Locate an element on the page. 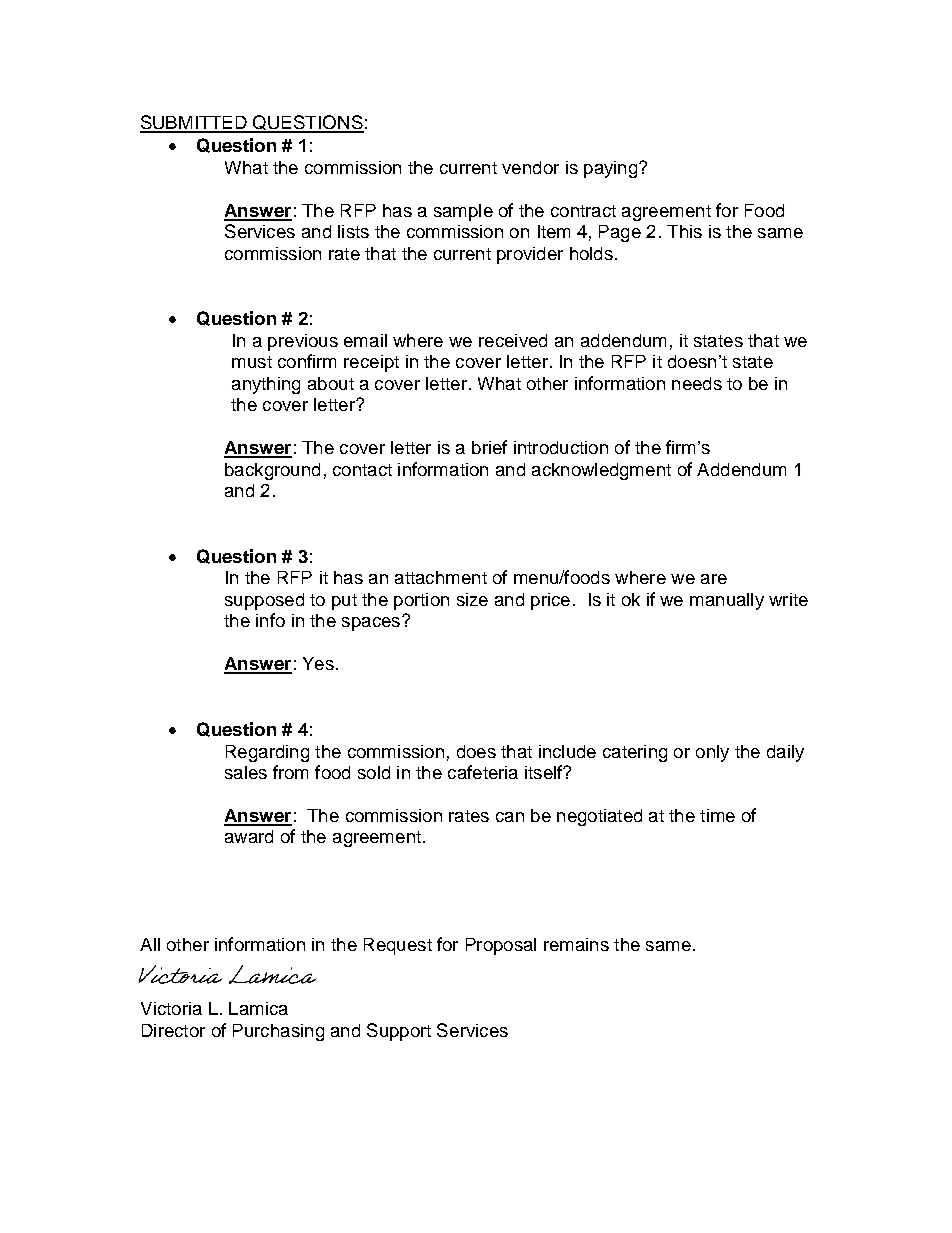 The image size is (952, 1233). are is located at coordinates (714, 579).
